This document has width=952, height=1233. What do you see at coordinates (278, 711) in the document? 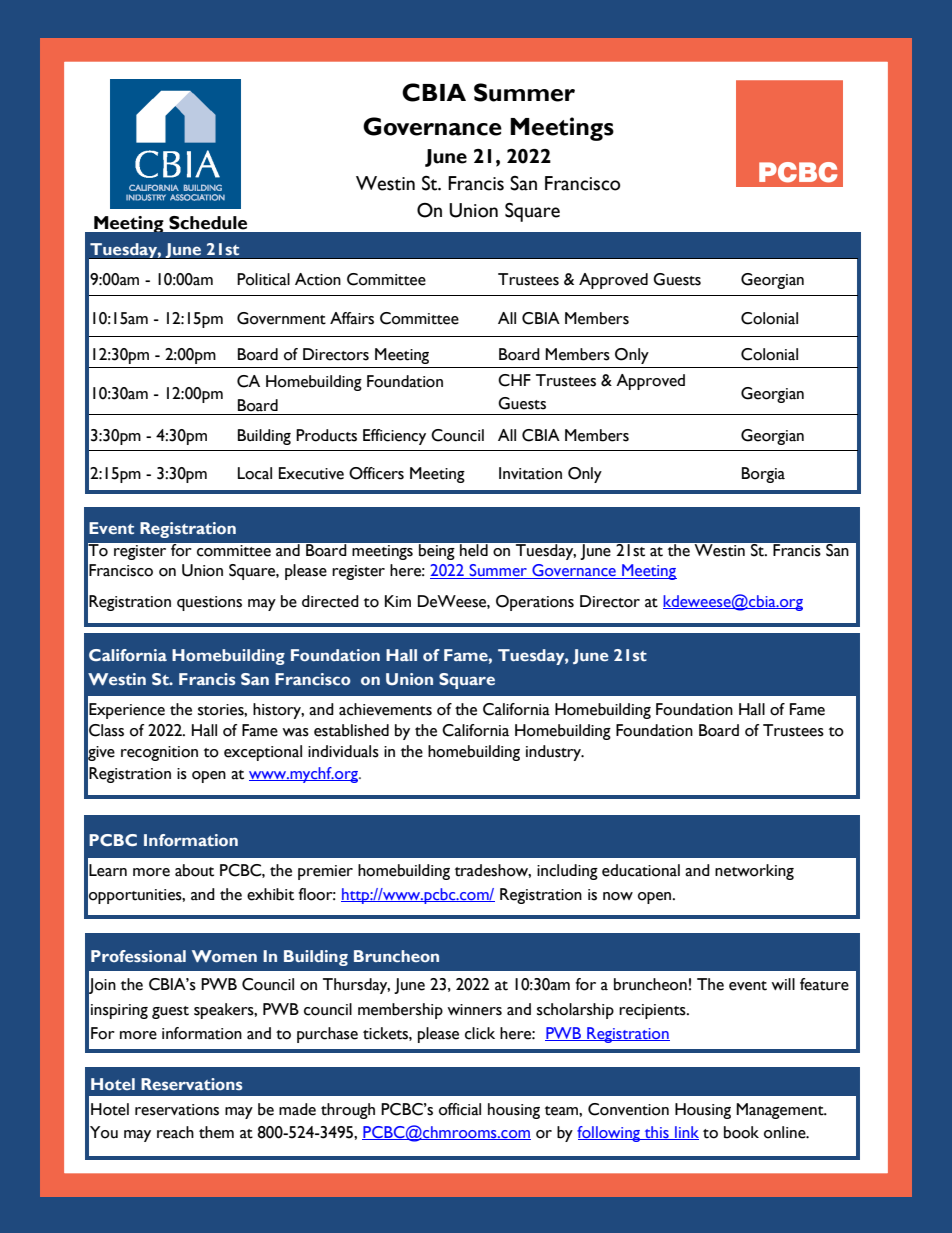
I see `history` at bounding box center [278, 711].
